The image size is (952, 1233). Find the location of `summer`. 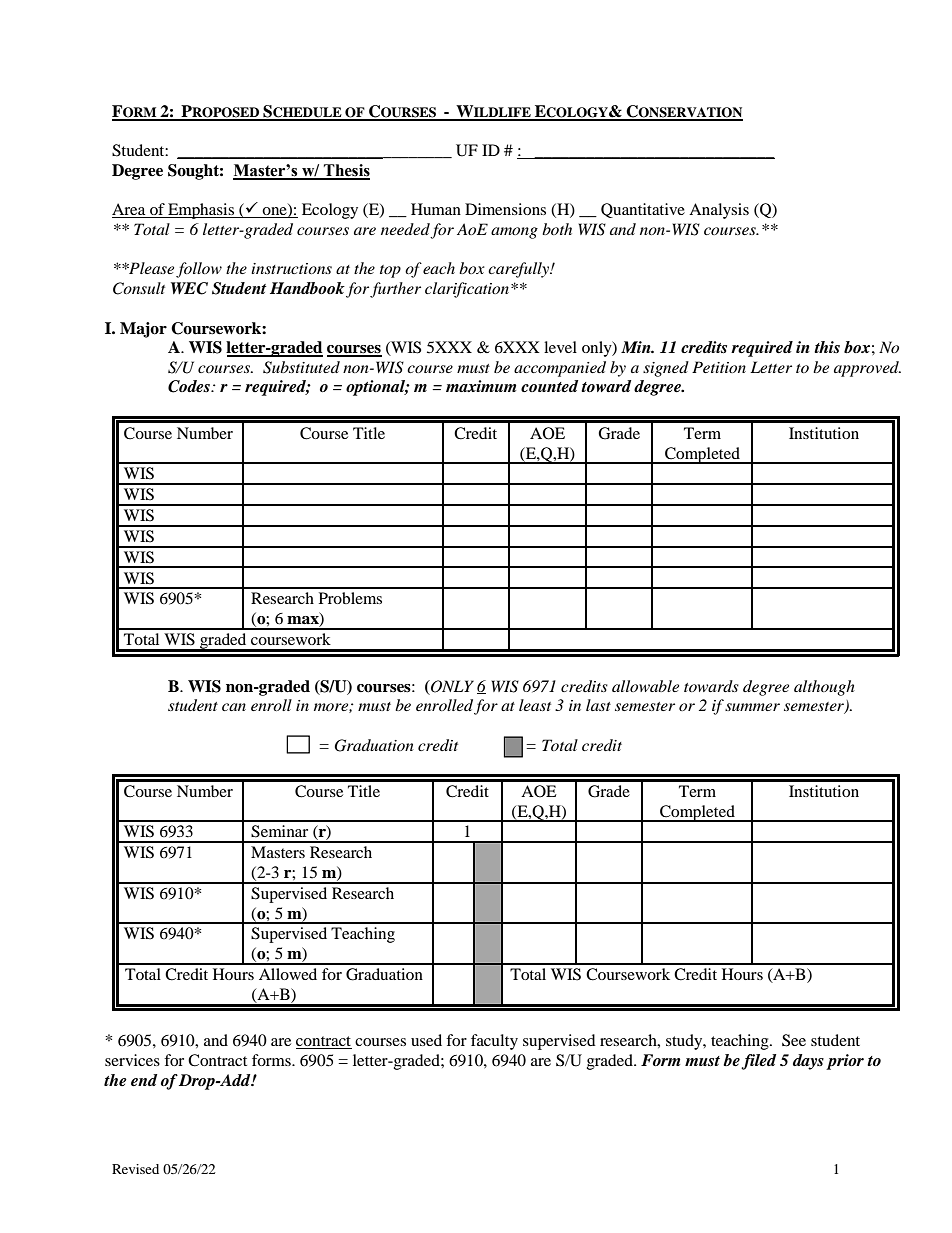

summer is located at coordinates (752, 707).
